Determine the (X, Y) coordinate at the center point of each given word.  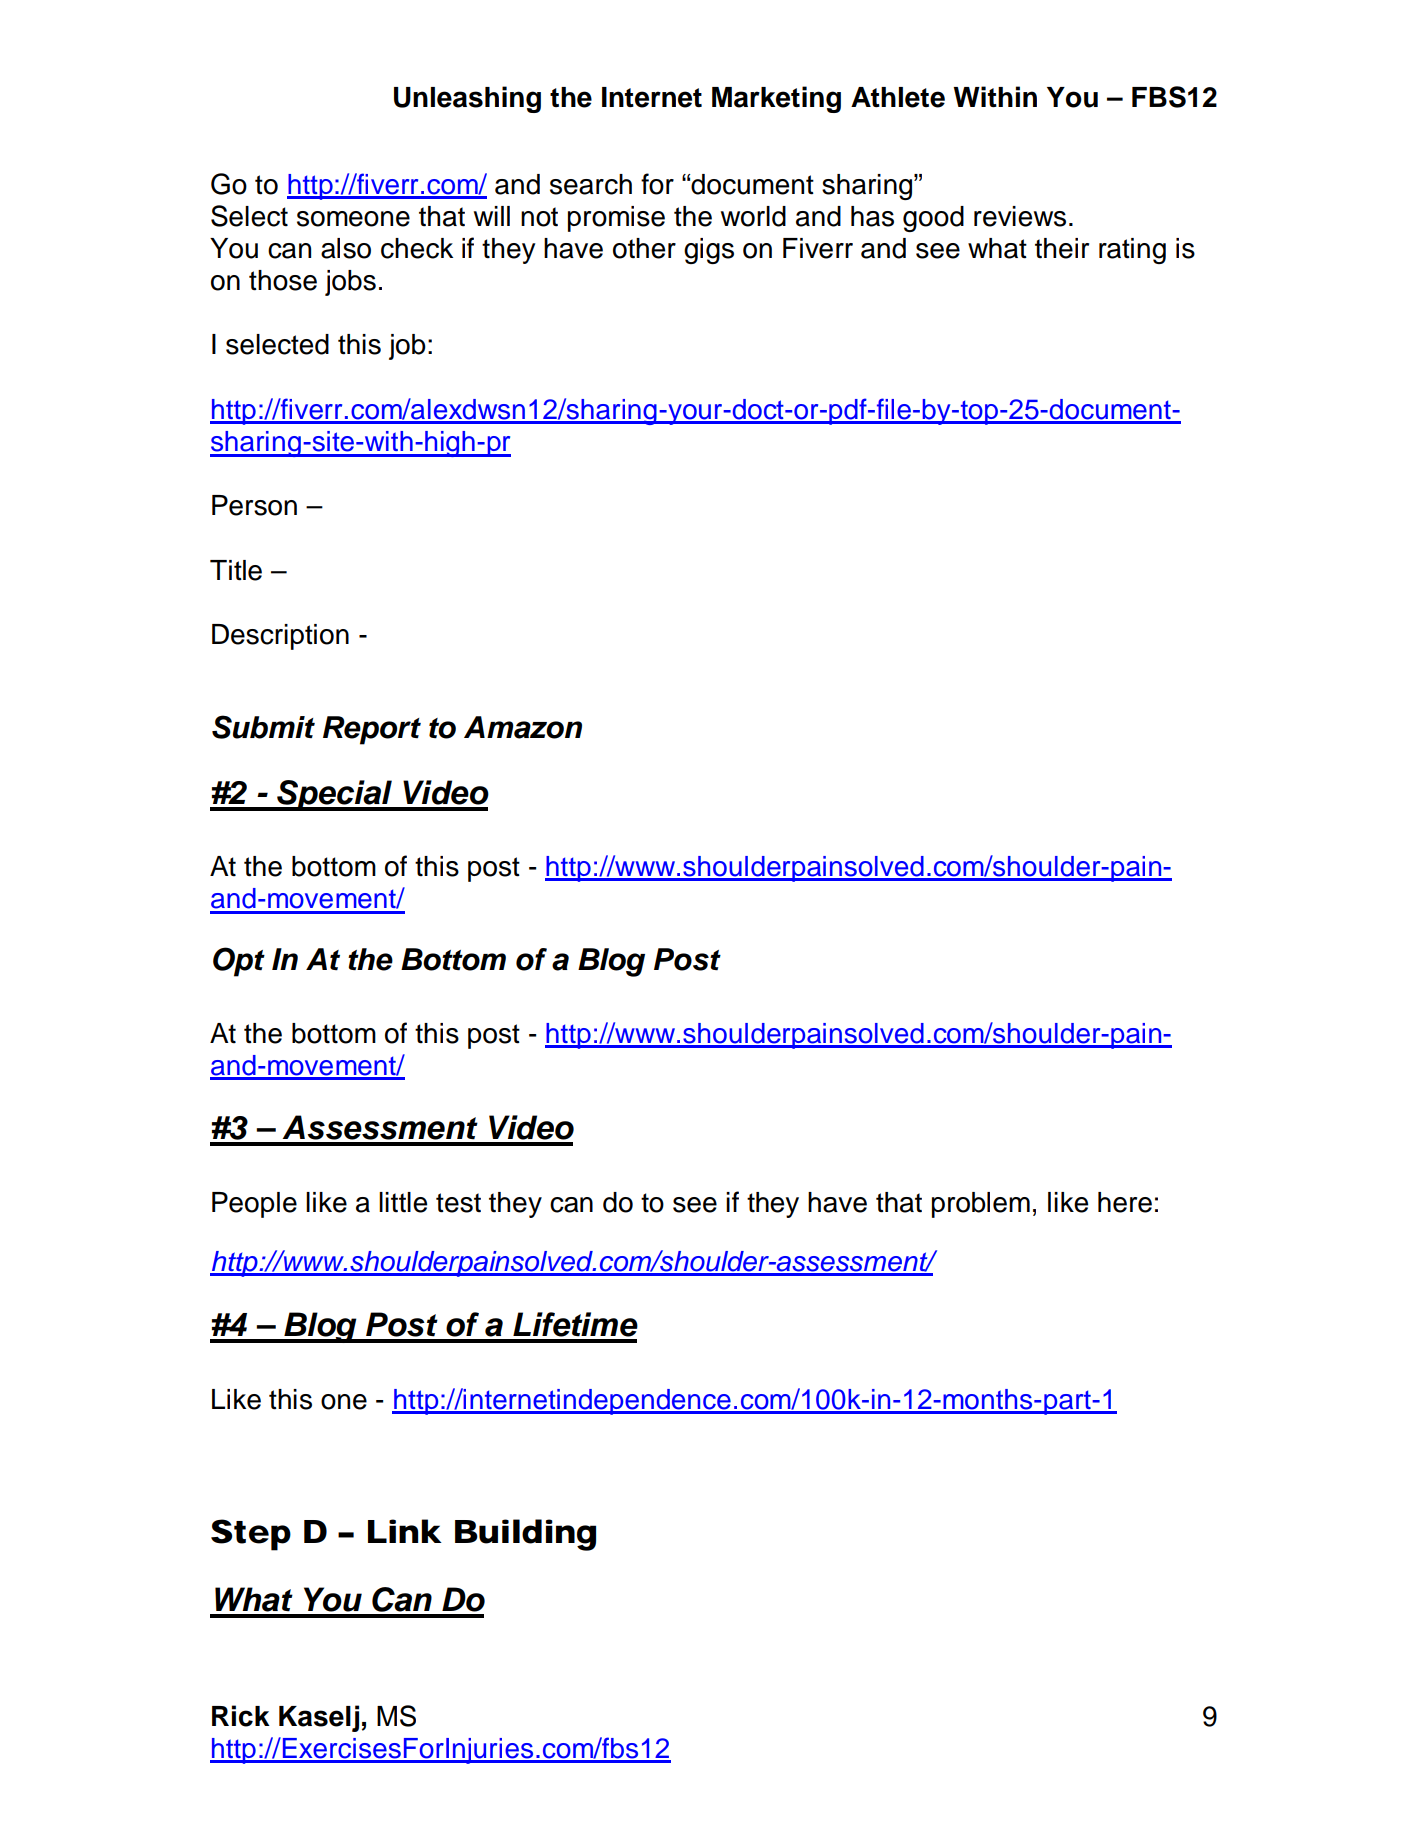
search (591, 184)
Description (280, 637)
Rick (241, 1716)
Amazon (523, 727)
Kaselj (319, 1718)
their (1062, 248)
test (458, 1203)
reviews (1020, 216)
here (1125, 1202)
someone (353, 219)
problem (981, 1205)
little (403, 1202)
